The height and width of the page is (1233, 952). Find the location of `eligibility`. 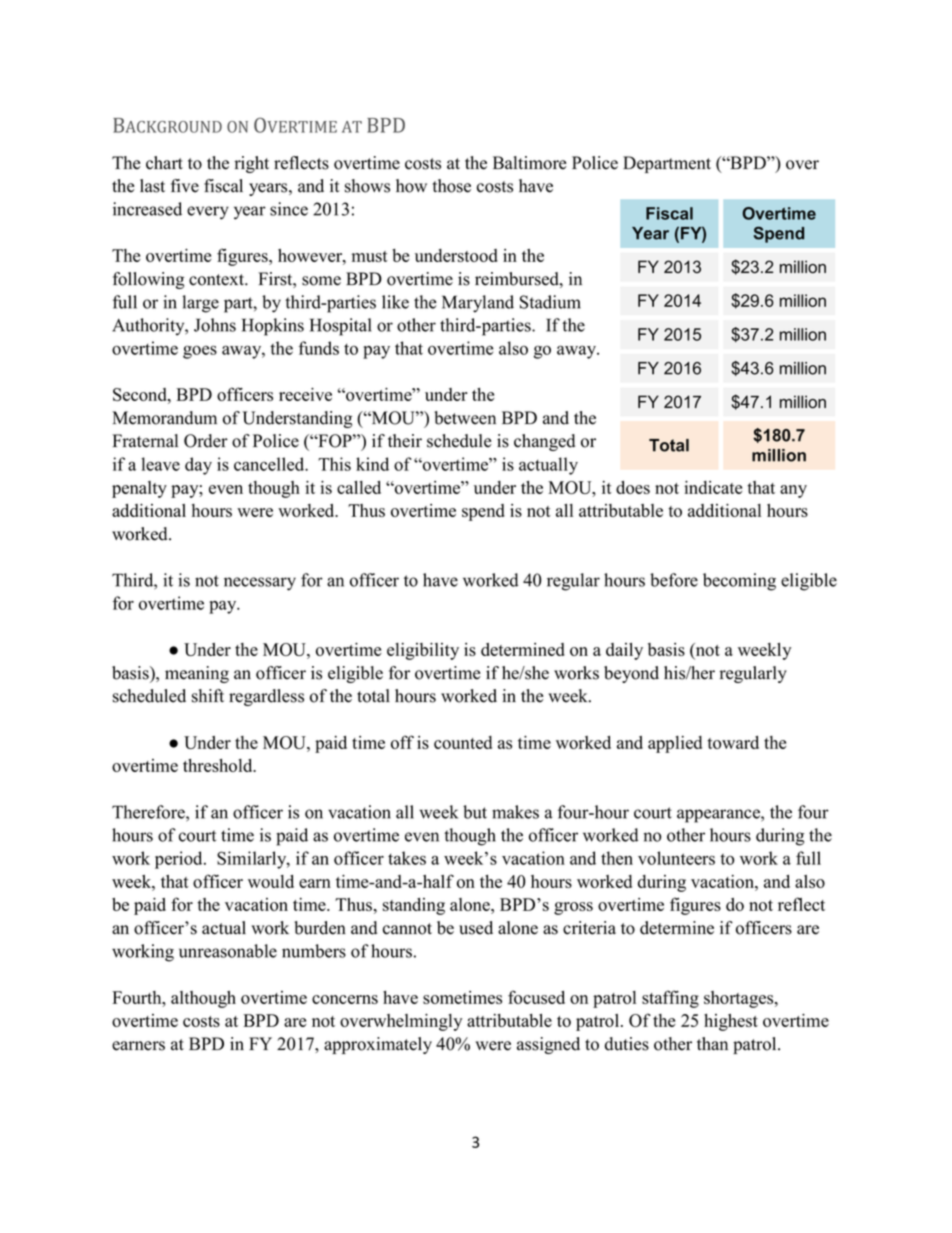

eligibility is located at coordinates (423, 651).
